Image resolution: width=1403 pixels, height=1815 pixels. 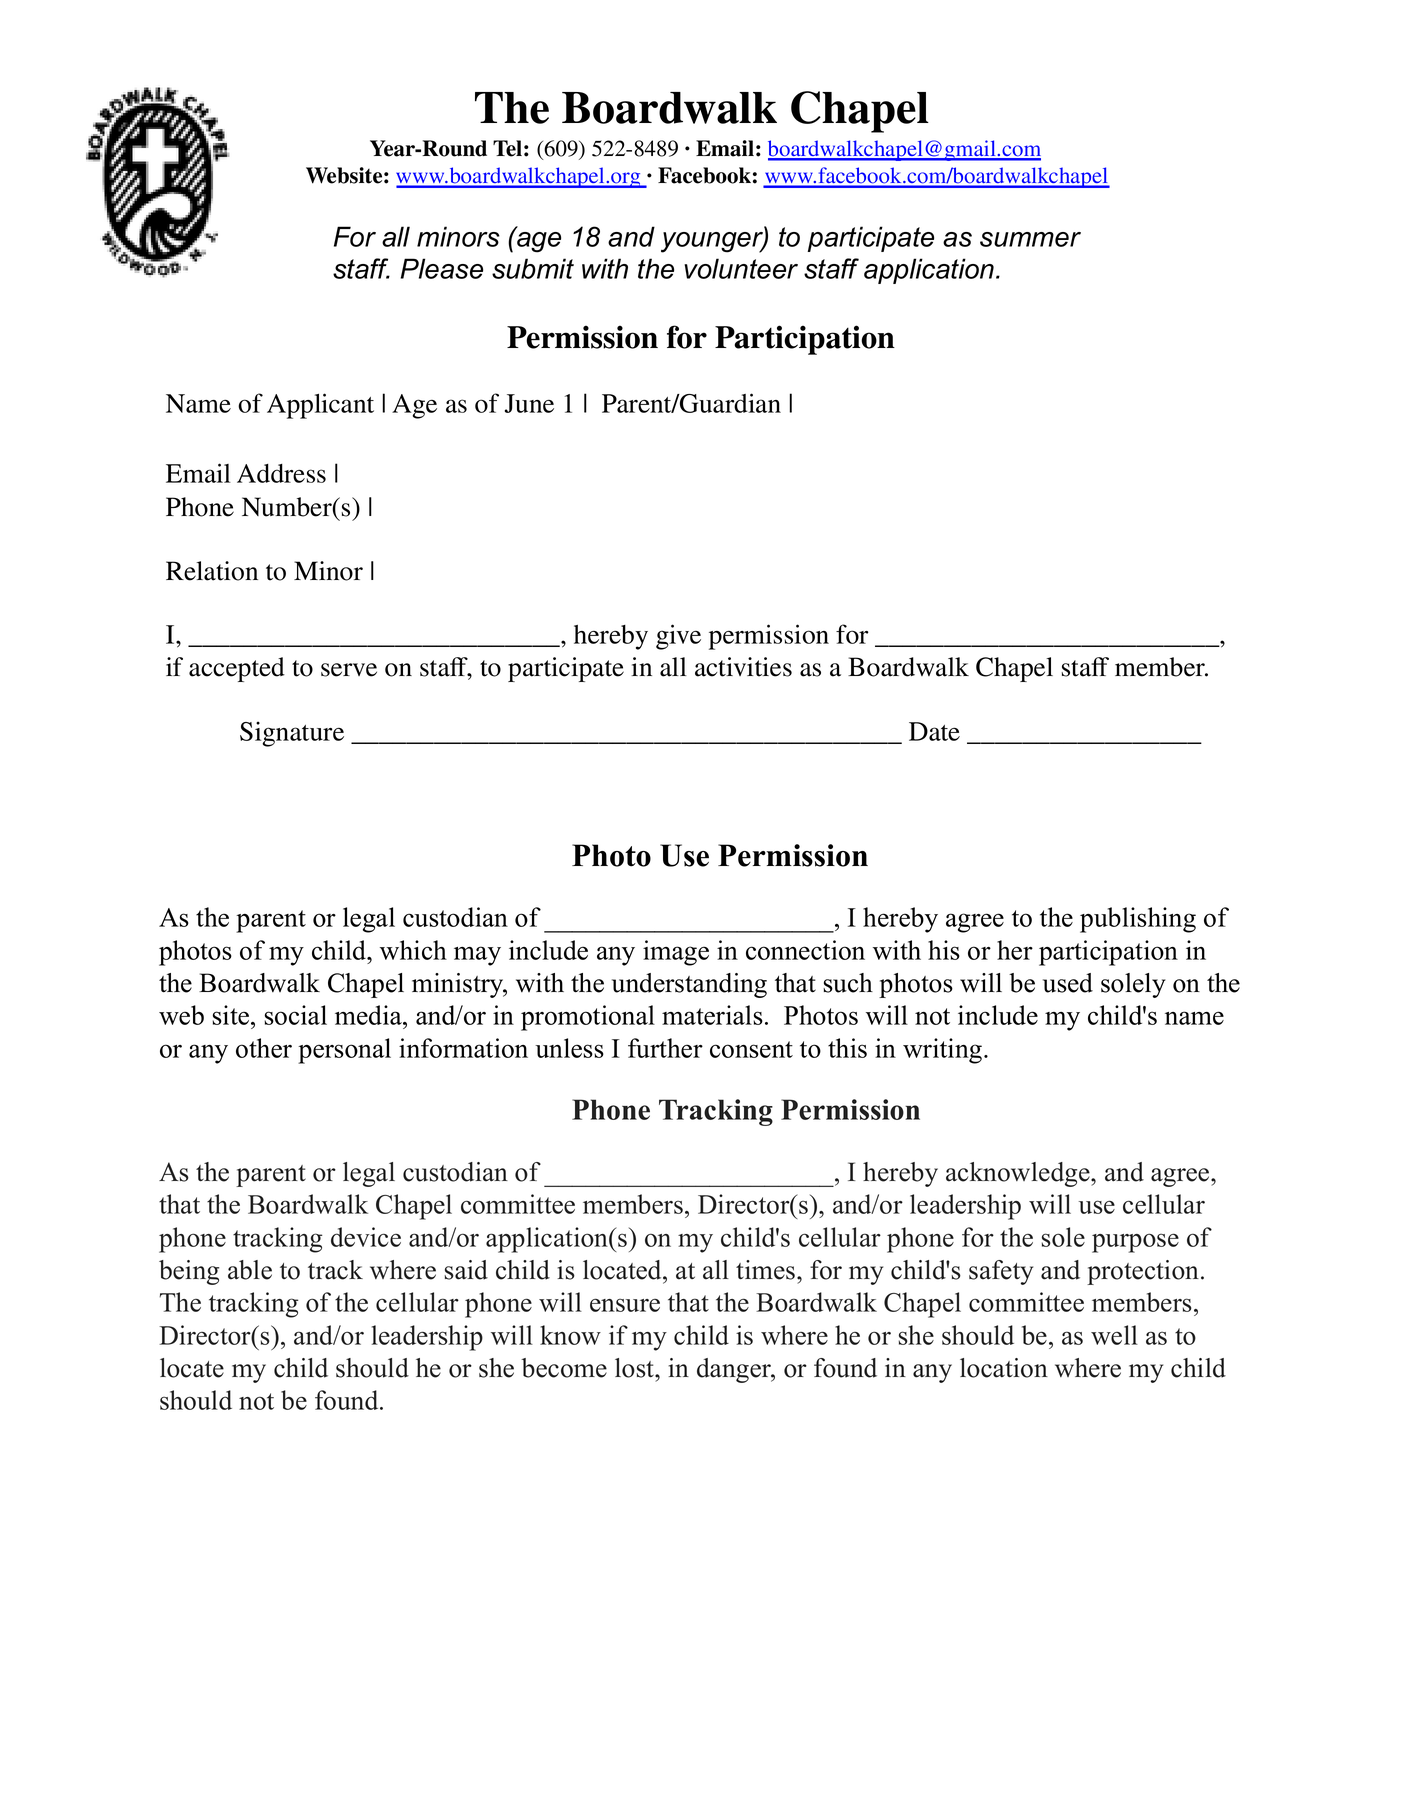 What do you see at coordinates (1030, 239) in the page?
I see `summer` at bounding box center [1030, 239].
